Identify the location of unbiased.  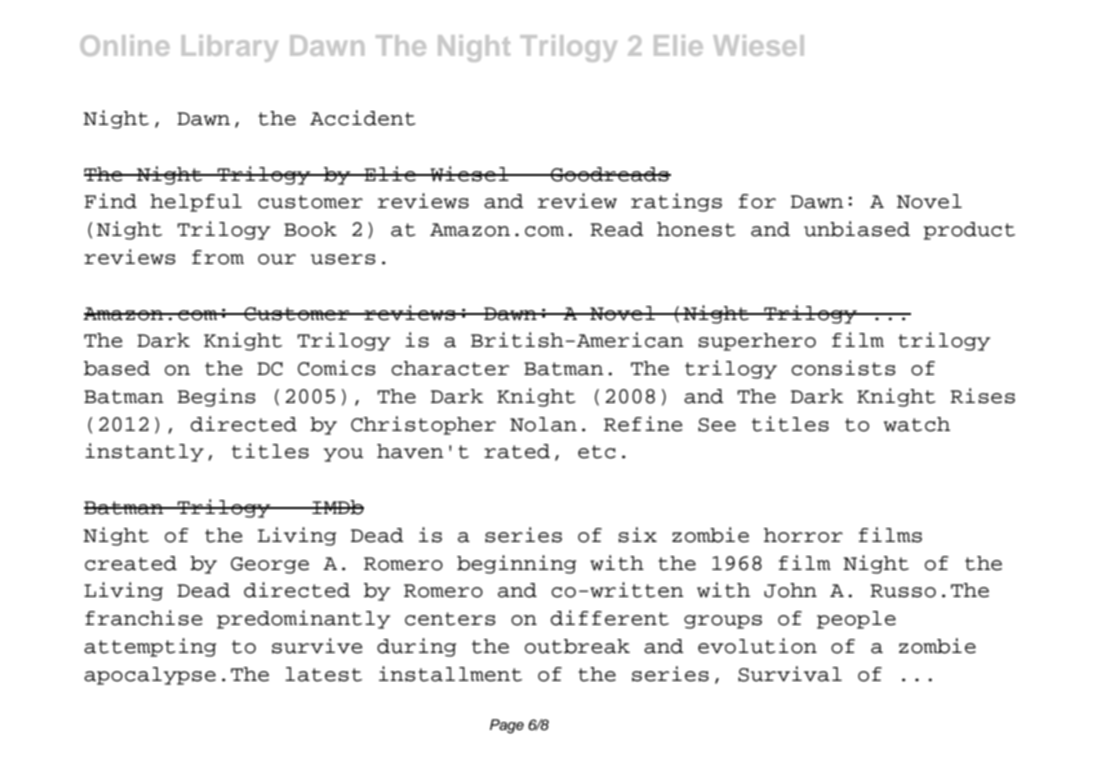
(857, 229).
